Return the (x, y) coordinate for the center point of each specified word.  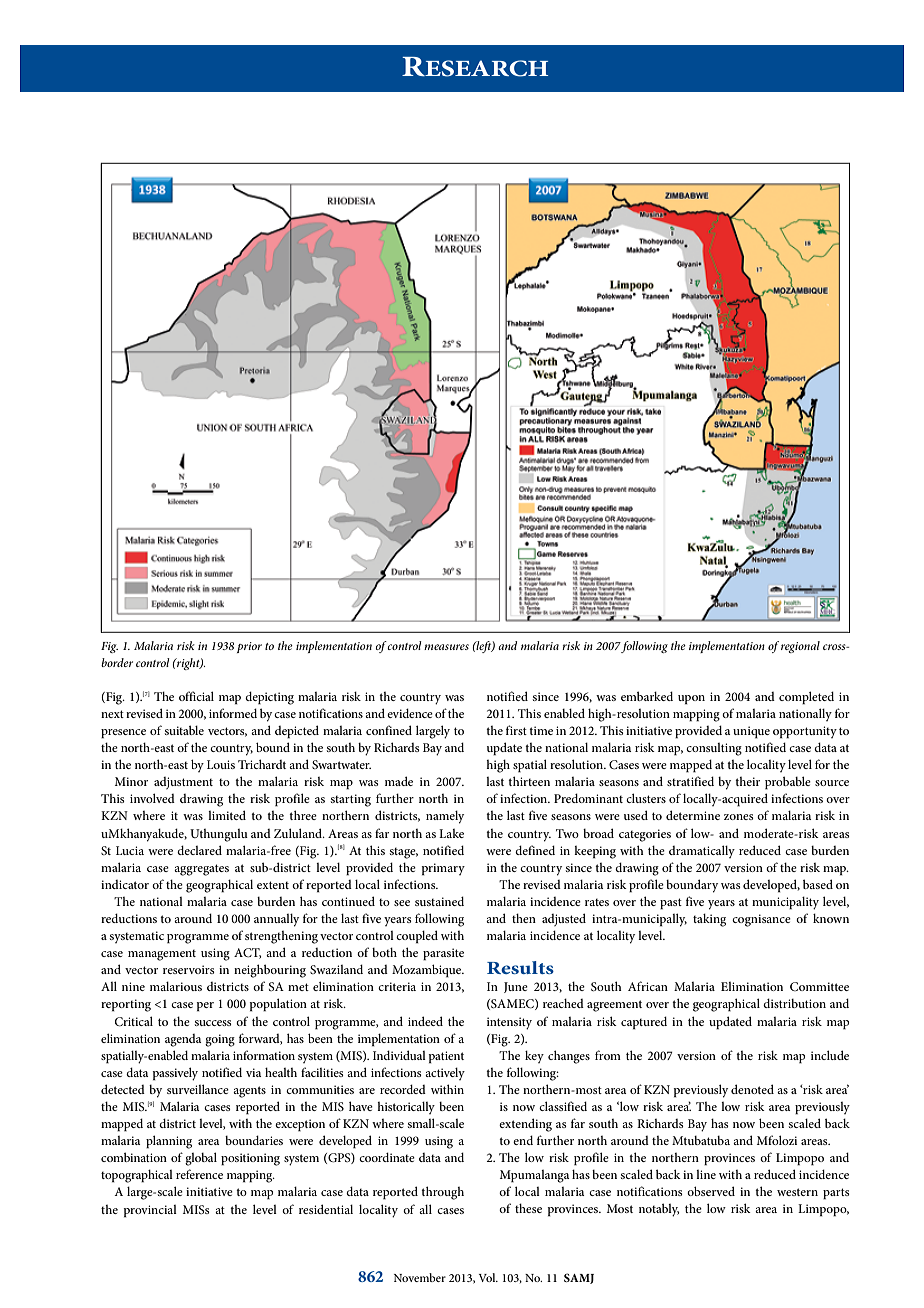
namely (445, 817)
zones (739, 817)
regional (800, 647)
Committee (819, 986)
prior (249, 647)
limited (227, 815)
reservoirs (189, 969)
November (420, 1277)
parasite (443, 954)
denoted (752, 1089)
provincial (150, 1211)
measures (446, 647)
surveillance (198, 1089)
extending (525, 1125)
